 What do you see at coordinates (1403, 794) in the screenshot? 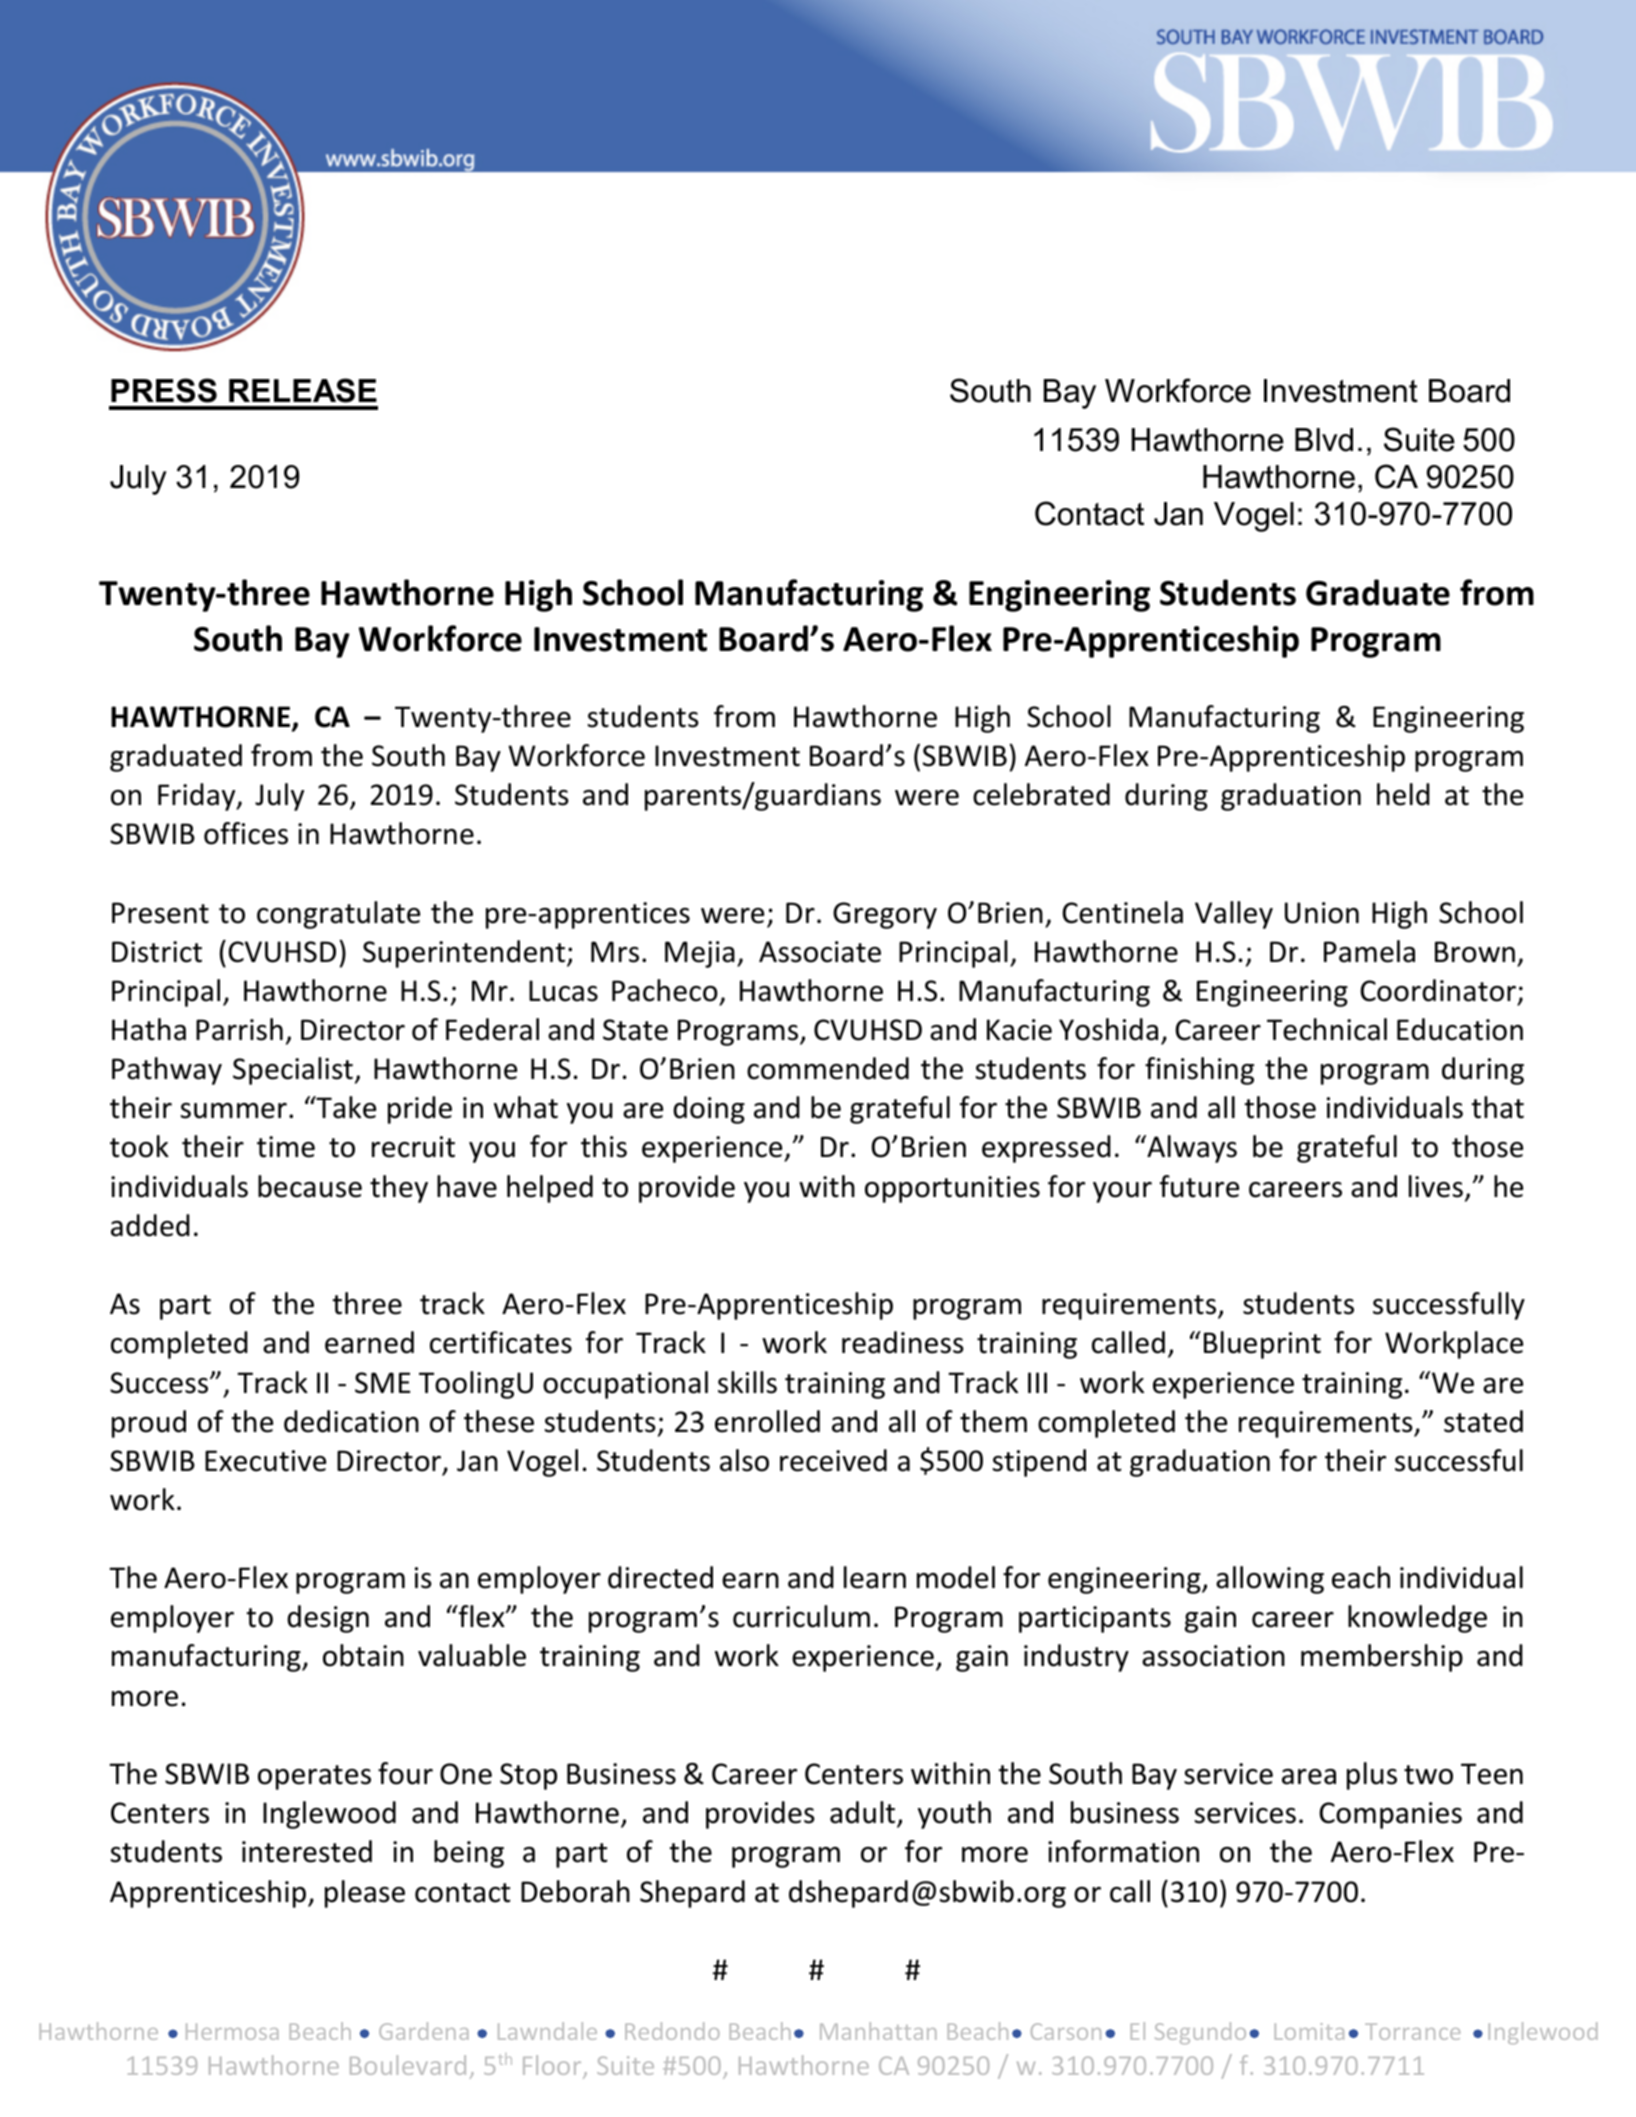
I see `held` at bounding box center [1403, 794].
